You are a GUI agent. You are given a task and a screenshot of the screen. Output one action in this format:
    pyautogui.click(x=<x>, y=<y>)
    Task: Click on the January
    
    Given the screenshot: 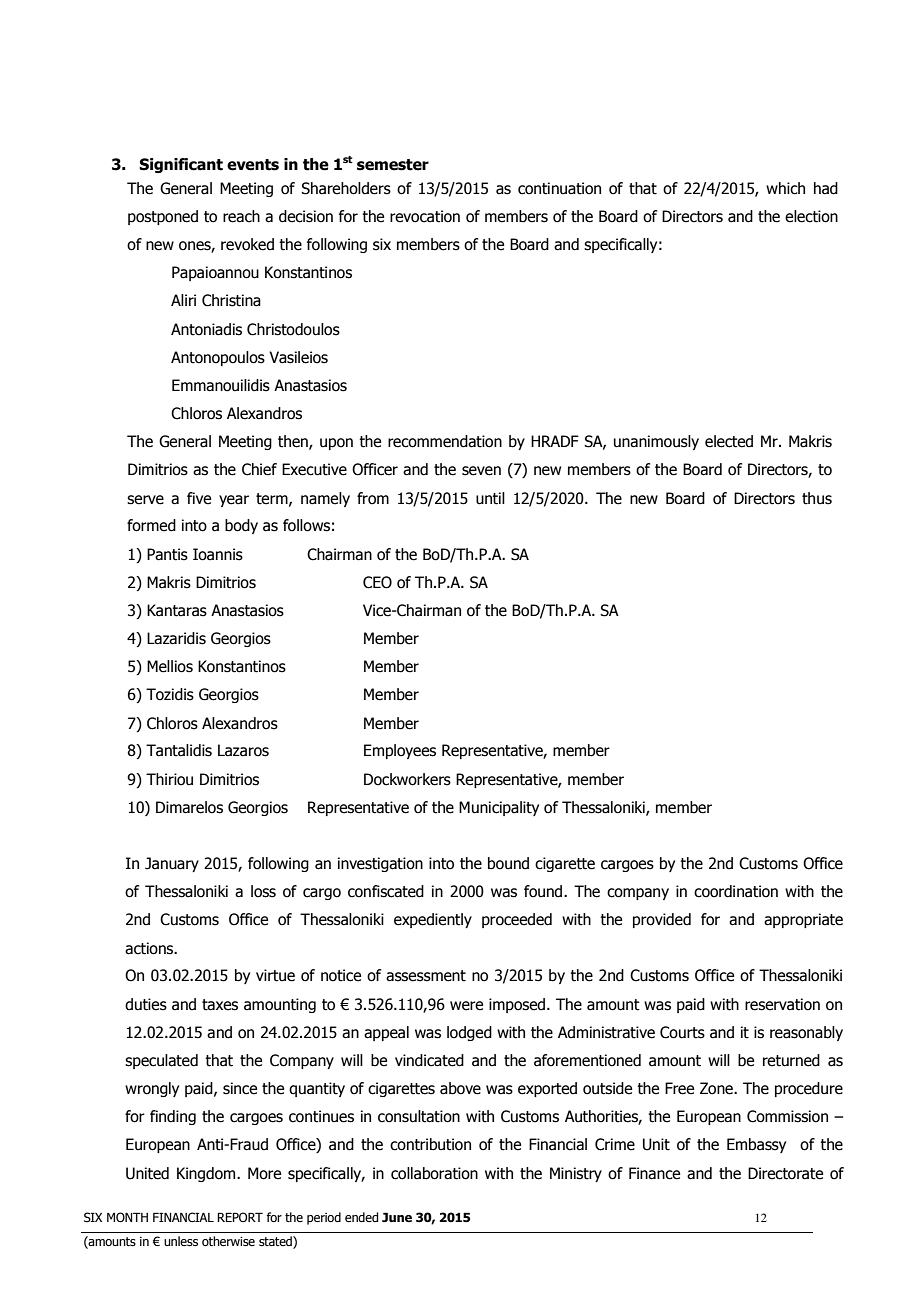 What is the action you would take?
    pyautogui.click(x=172, y=864)
